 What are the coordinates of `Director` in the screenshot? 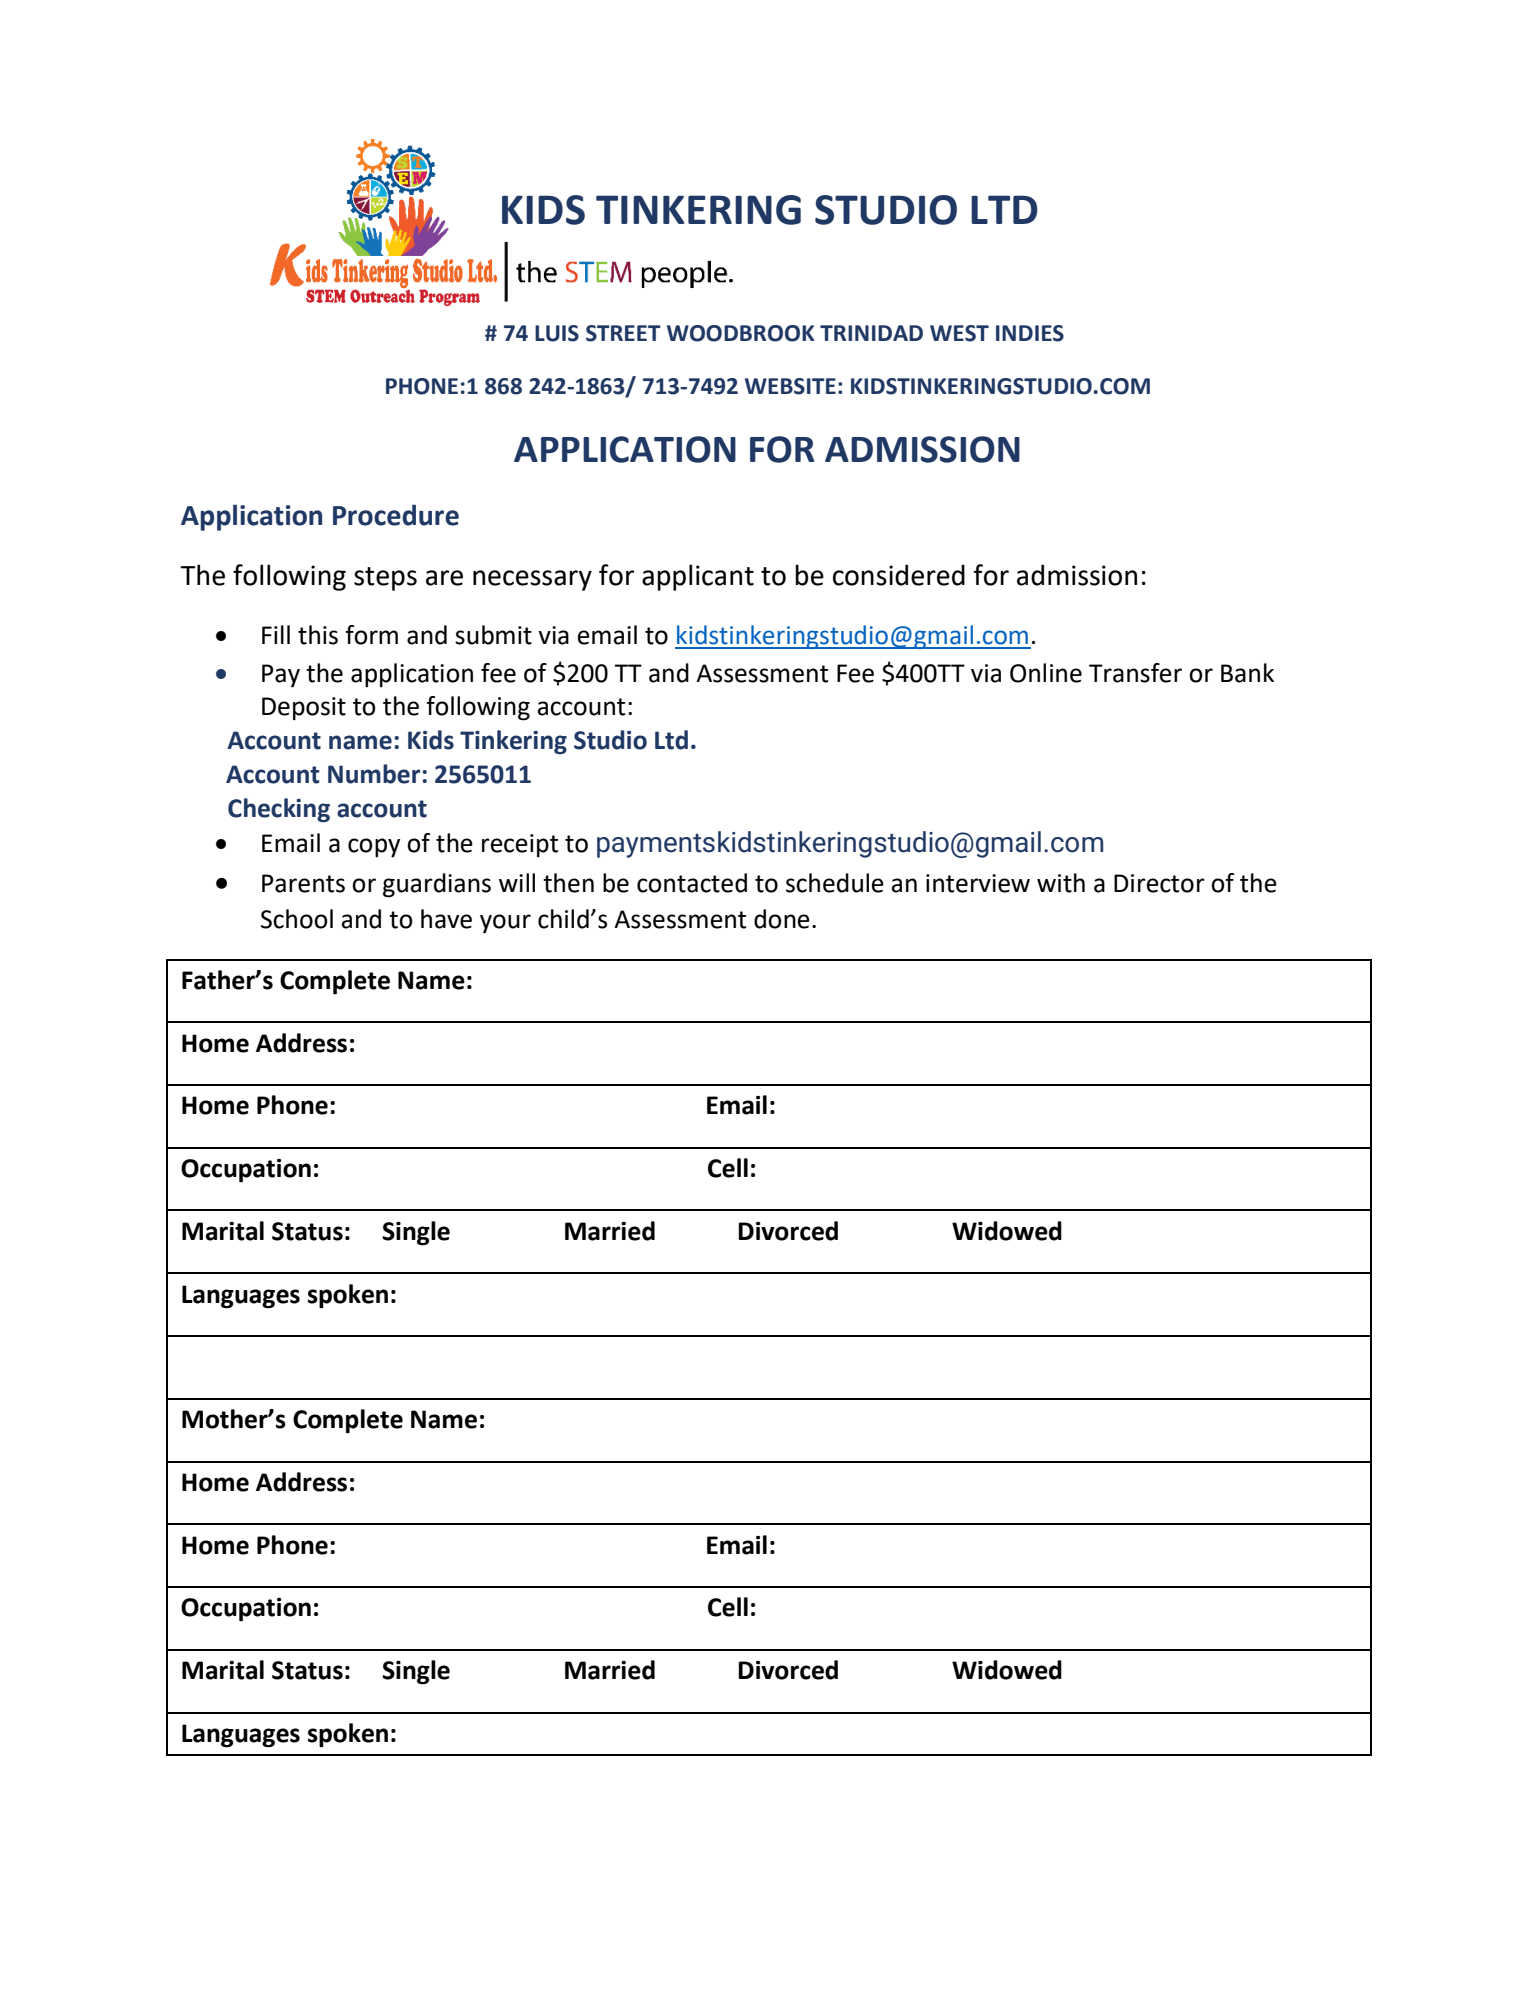 It's located at (1159, 883).
